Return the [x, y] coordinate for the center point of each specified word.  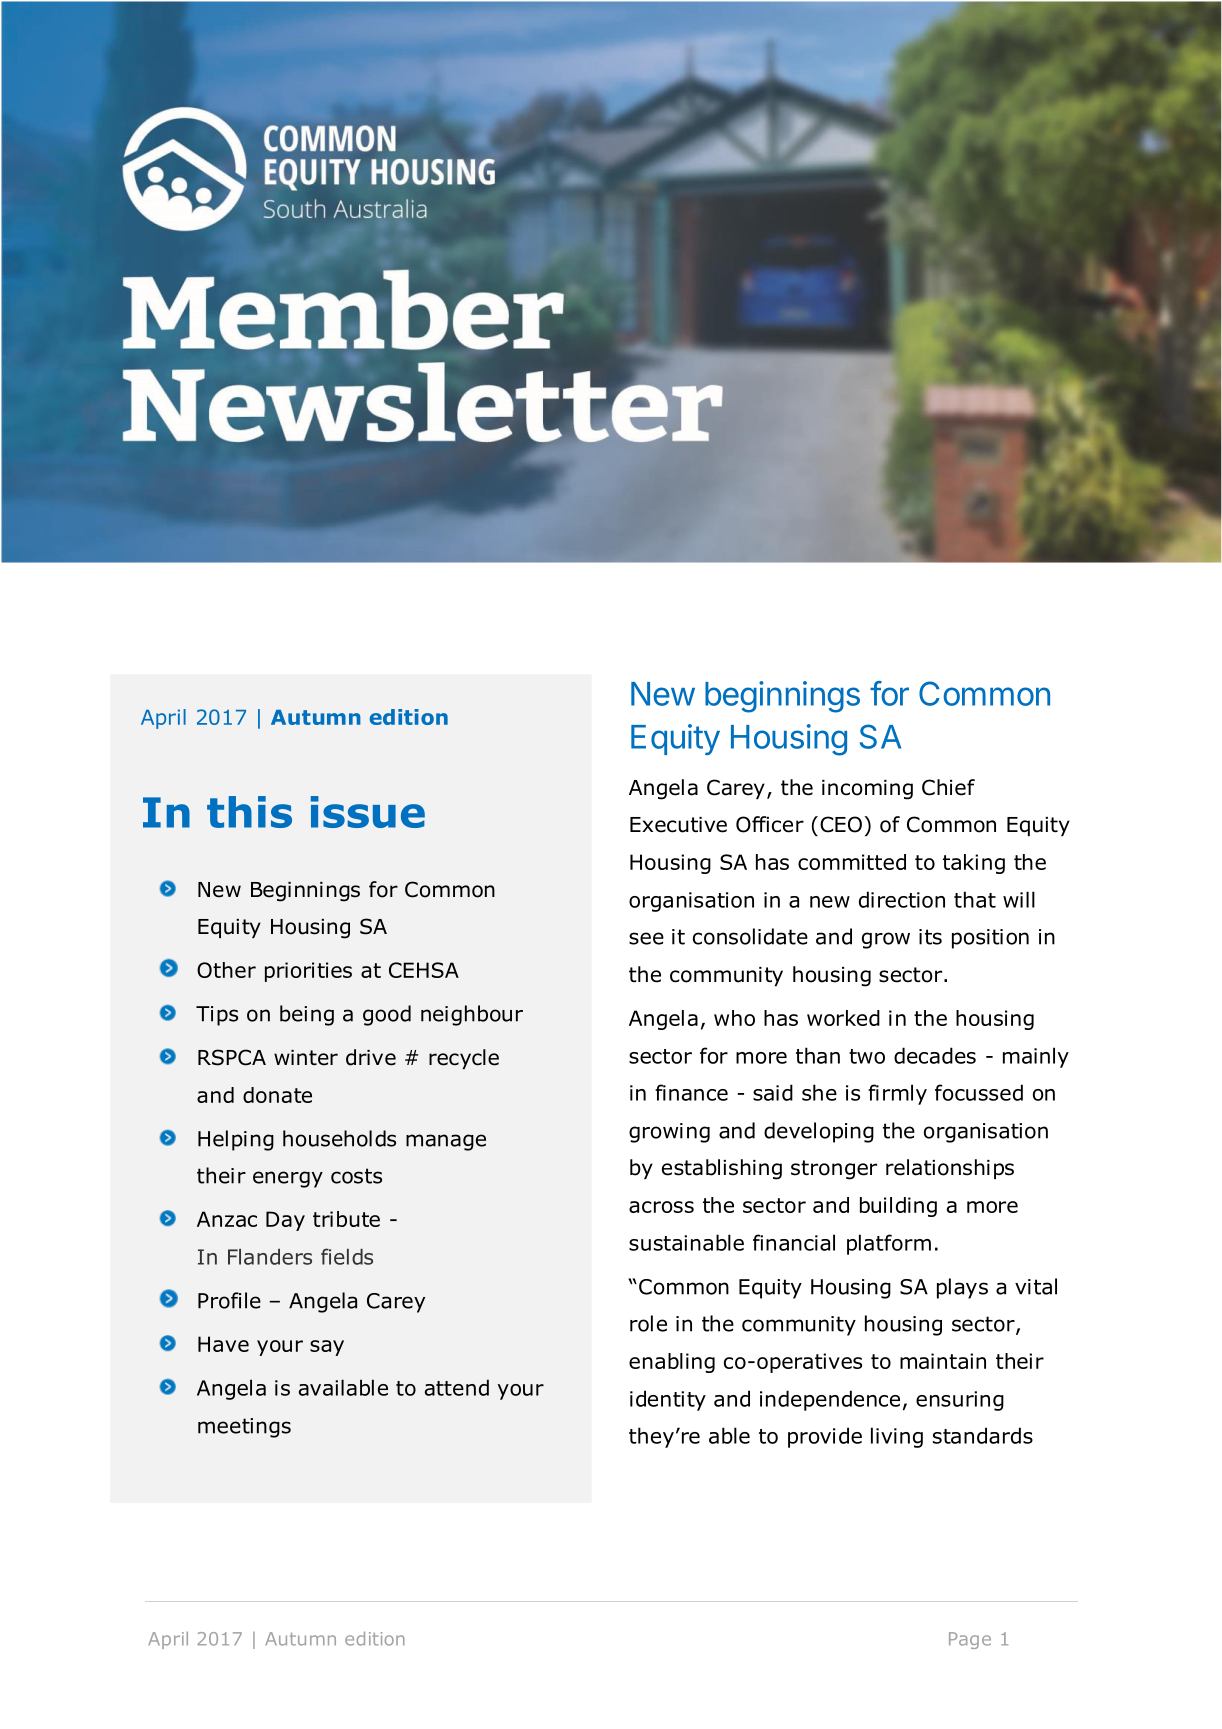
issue [368, 812]
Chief [948, 787]
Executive [678, 825]
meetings [244, 1428]
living [897, 1437]
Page [970, 1640]
